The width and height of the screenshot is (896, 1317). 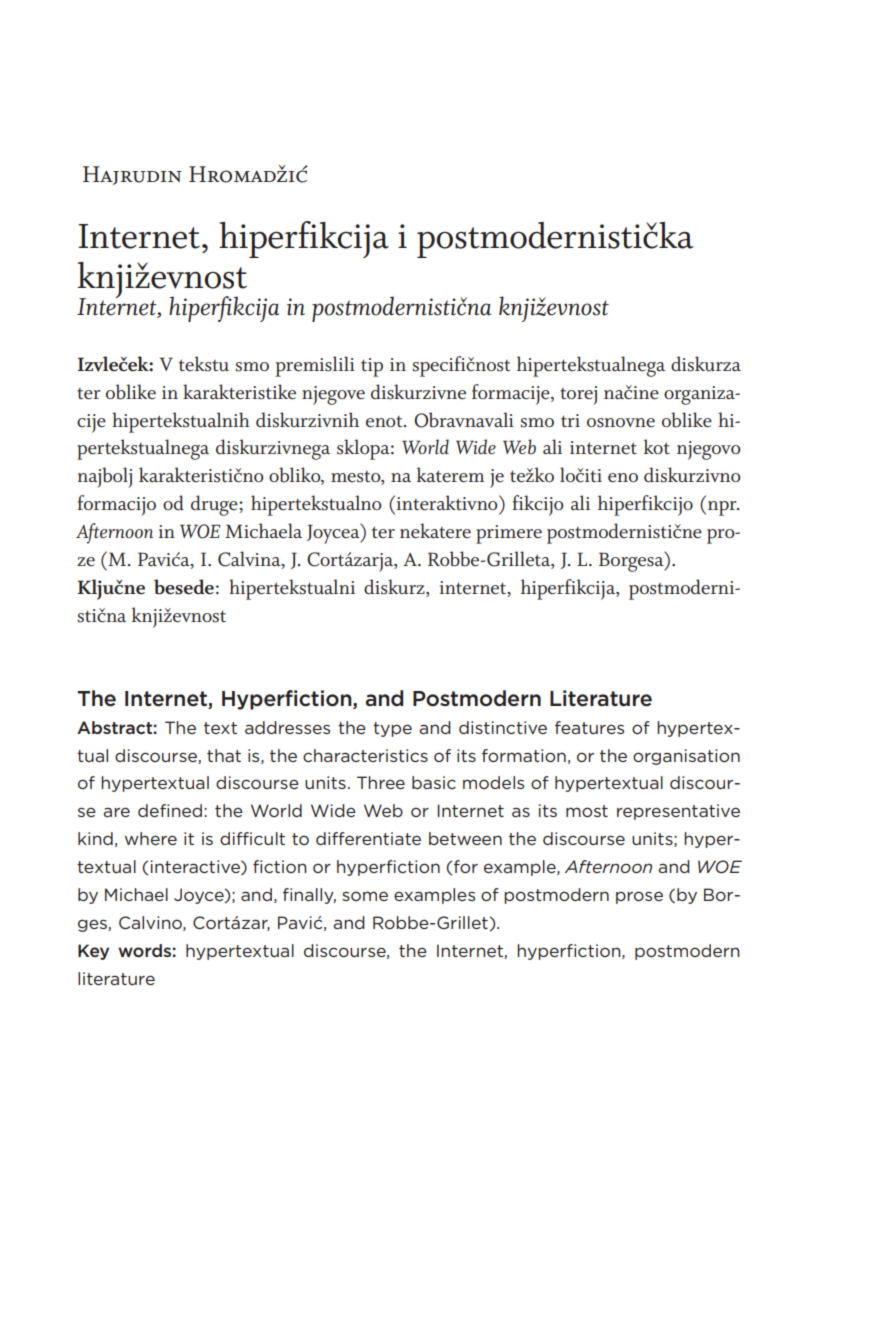 I want to click on some, so click(x=365, y=896).
